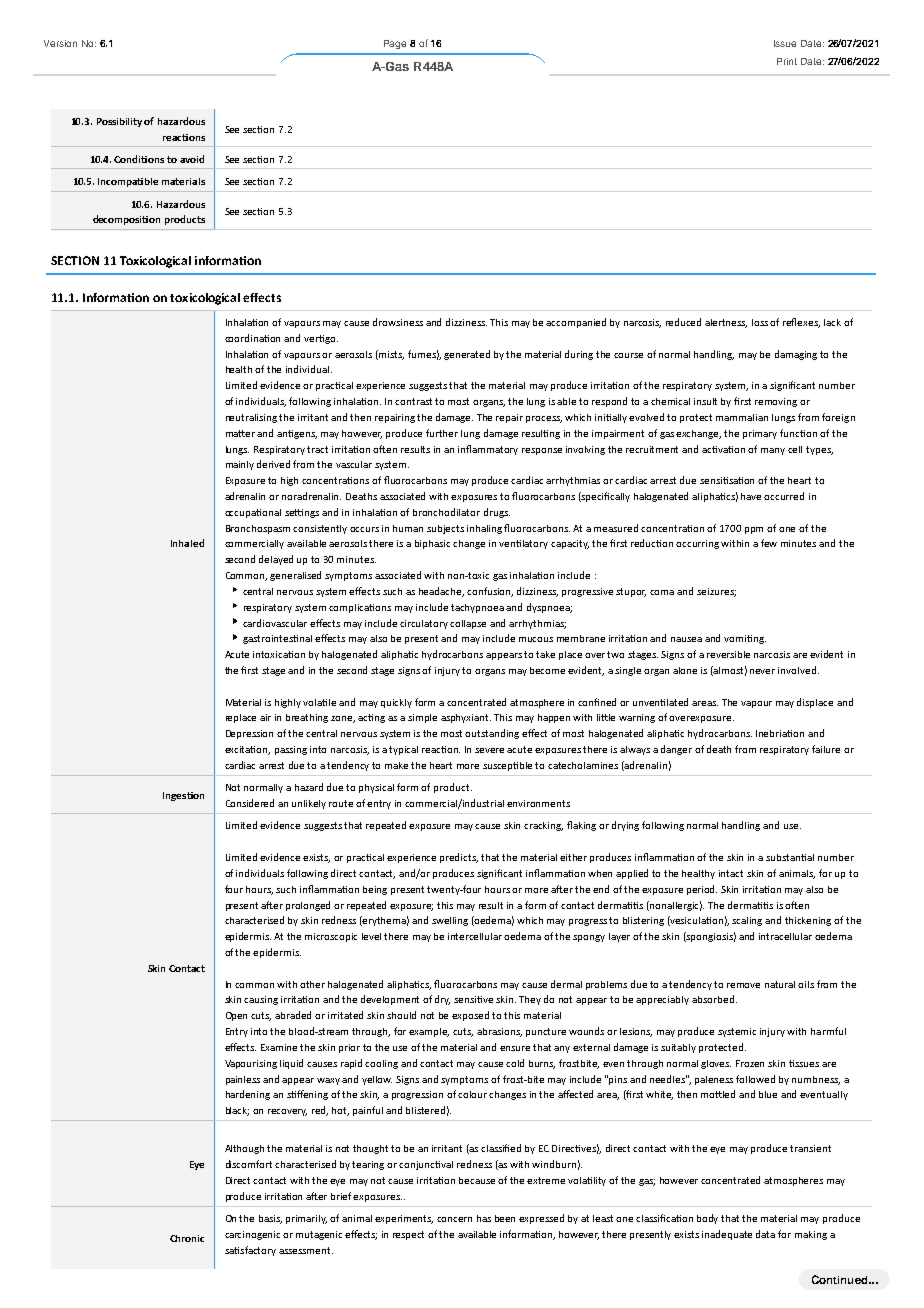 This screenshot has width=924, height=1308. I want to click on predicts, so click(459, 858).
